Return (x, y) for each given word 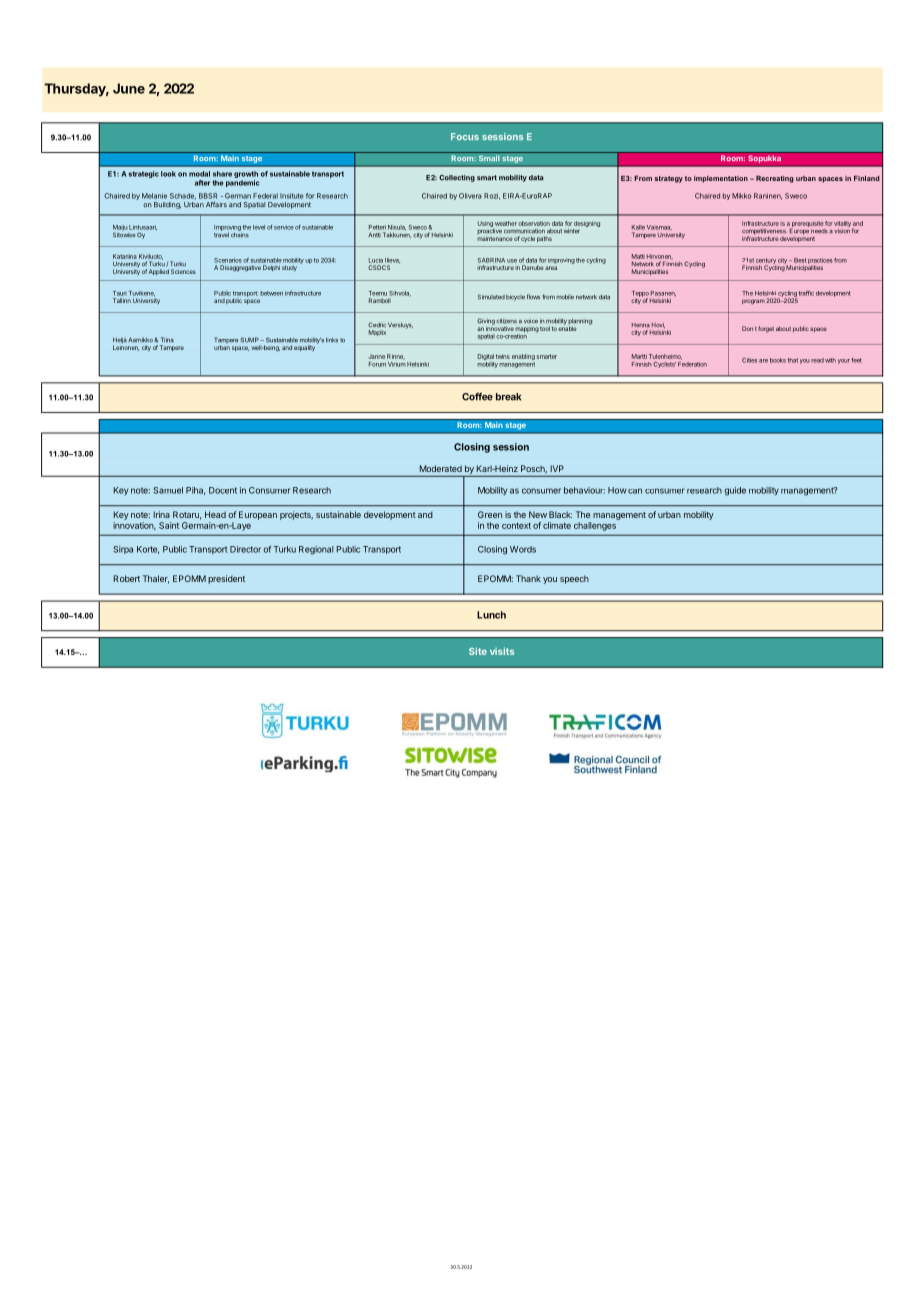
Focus (465, 136)
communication (524, 231)
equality (304, 348)
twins (503, 356)
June (129, 88)
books (778, 360)
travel (221, 234)
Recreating (775, 179)
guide (735, 491)
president (226, 579)
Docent (223, 490)
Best (800, 260)
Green (490, 514)
